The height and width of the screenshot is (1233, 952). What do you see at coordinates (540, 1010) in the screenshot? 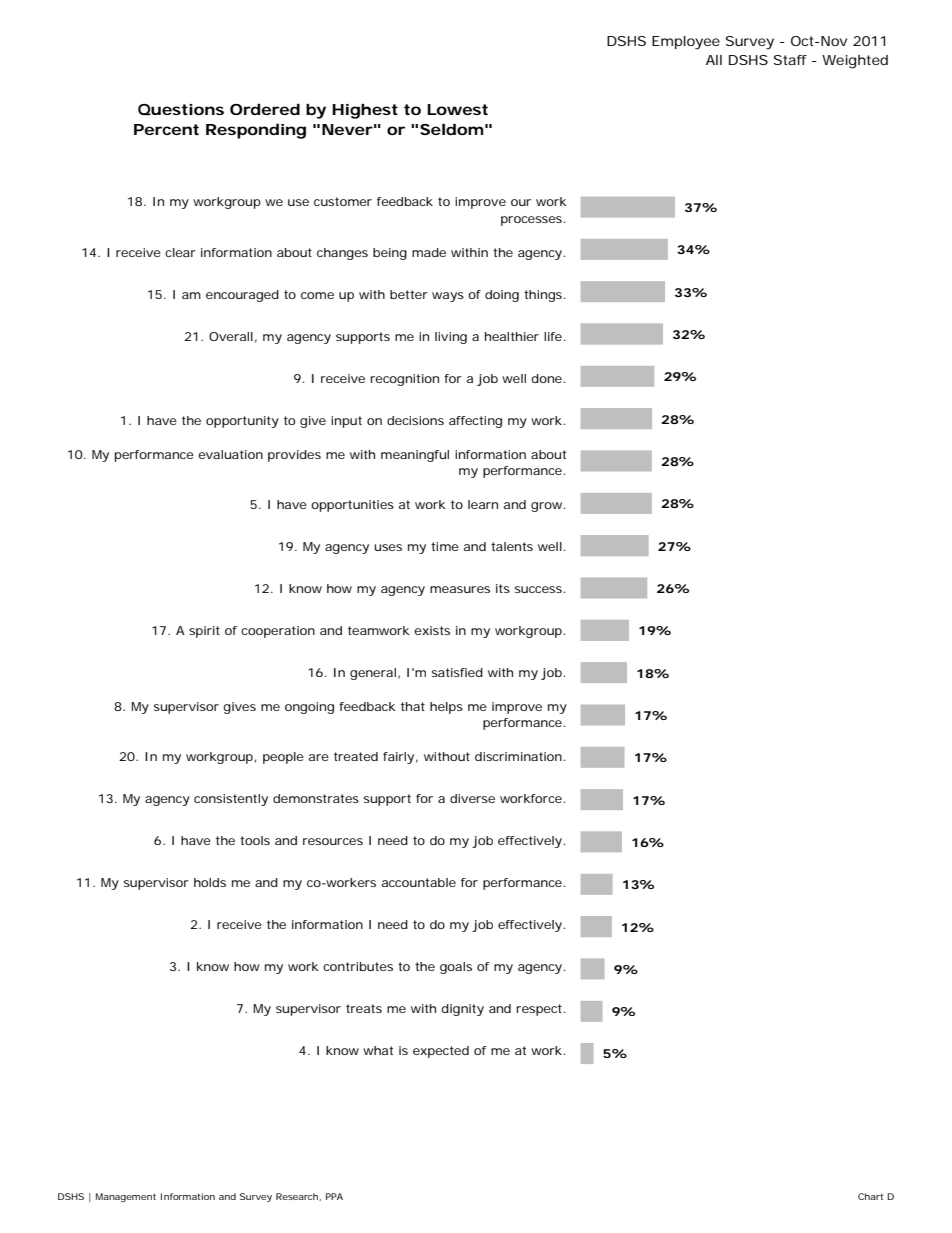
I see `respect` at bounding box center [540, 1010].
